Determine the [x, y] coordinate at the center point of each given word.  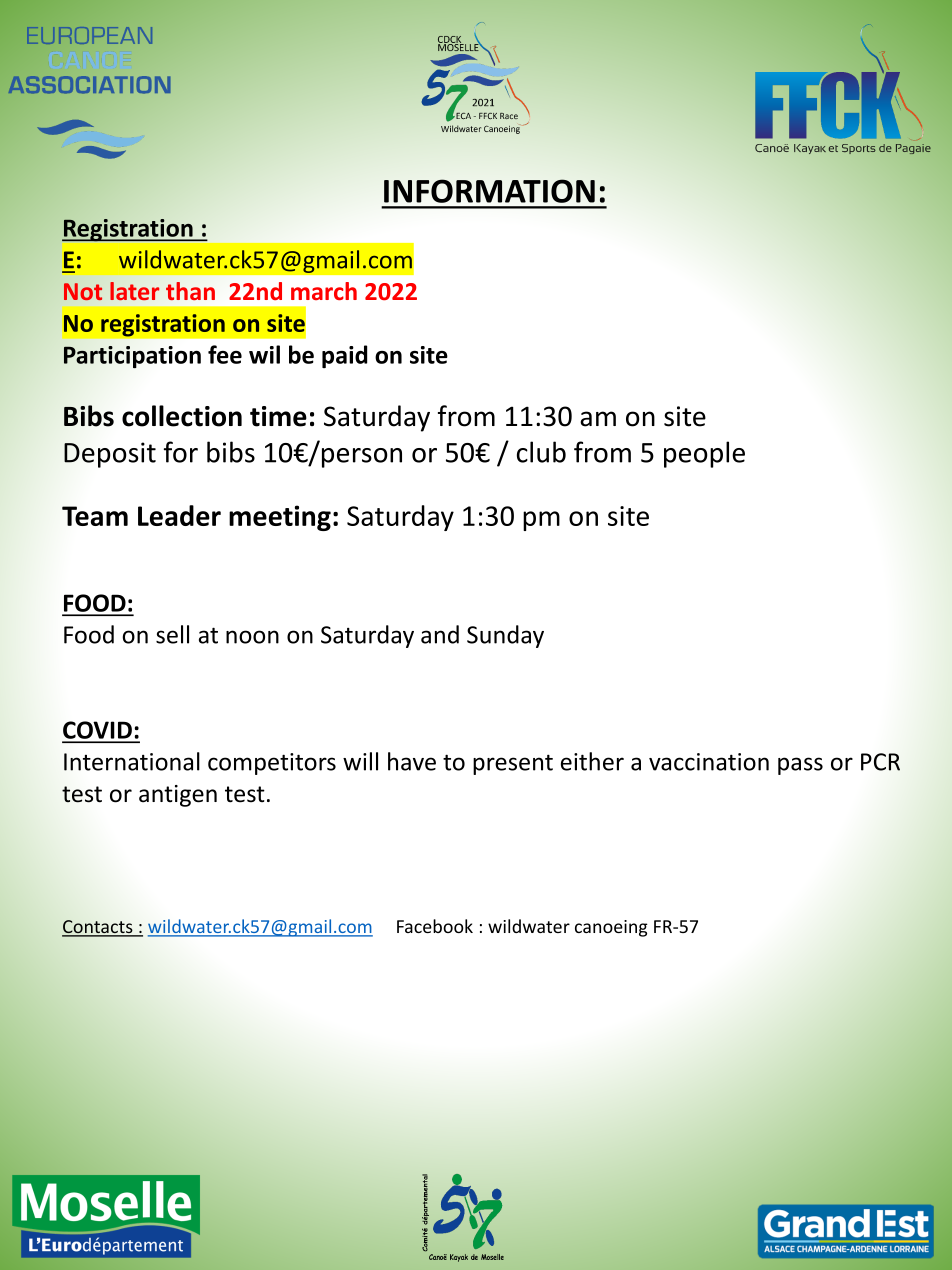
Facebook [435, 926]
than [190, 291]
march [324, 291]
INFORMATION [489, 191]
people [704, 454]
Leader [179, 515]
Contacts [98, 928]
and [440, 634]
